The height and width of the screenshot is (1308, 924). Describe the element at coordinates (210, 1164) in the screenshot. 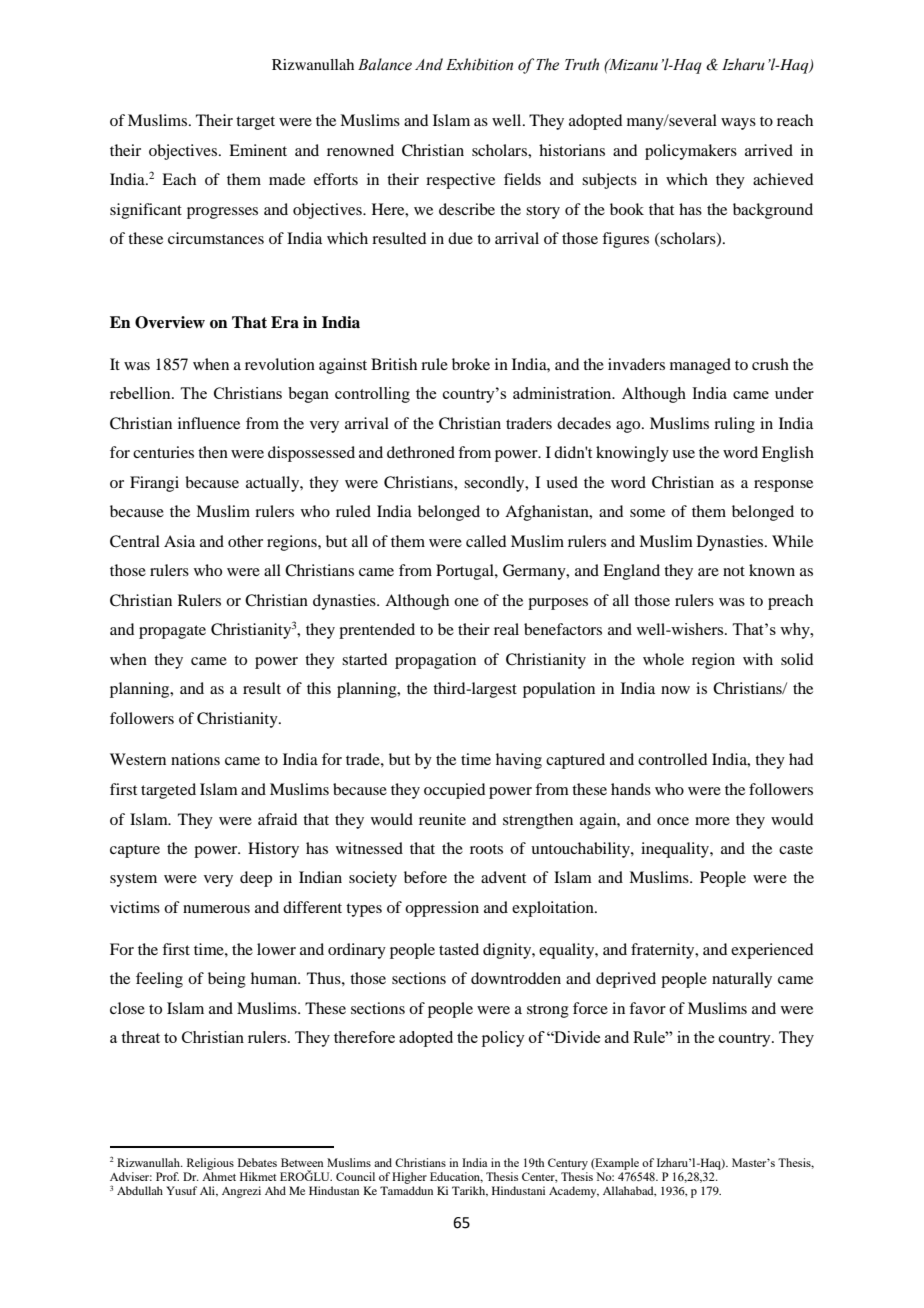

I see `Religious` at that location.
